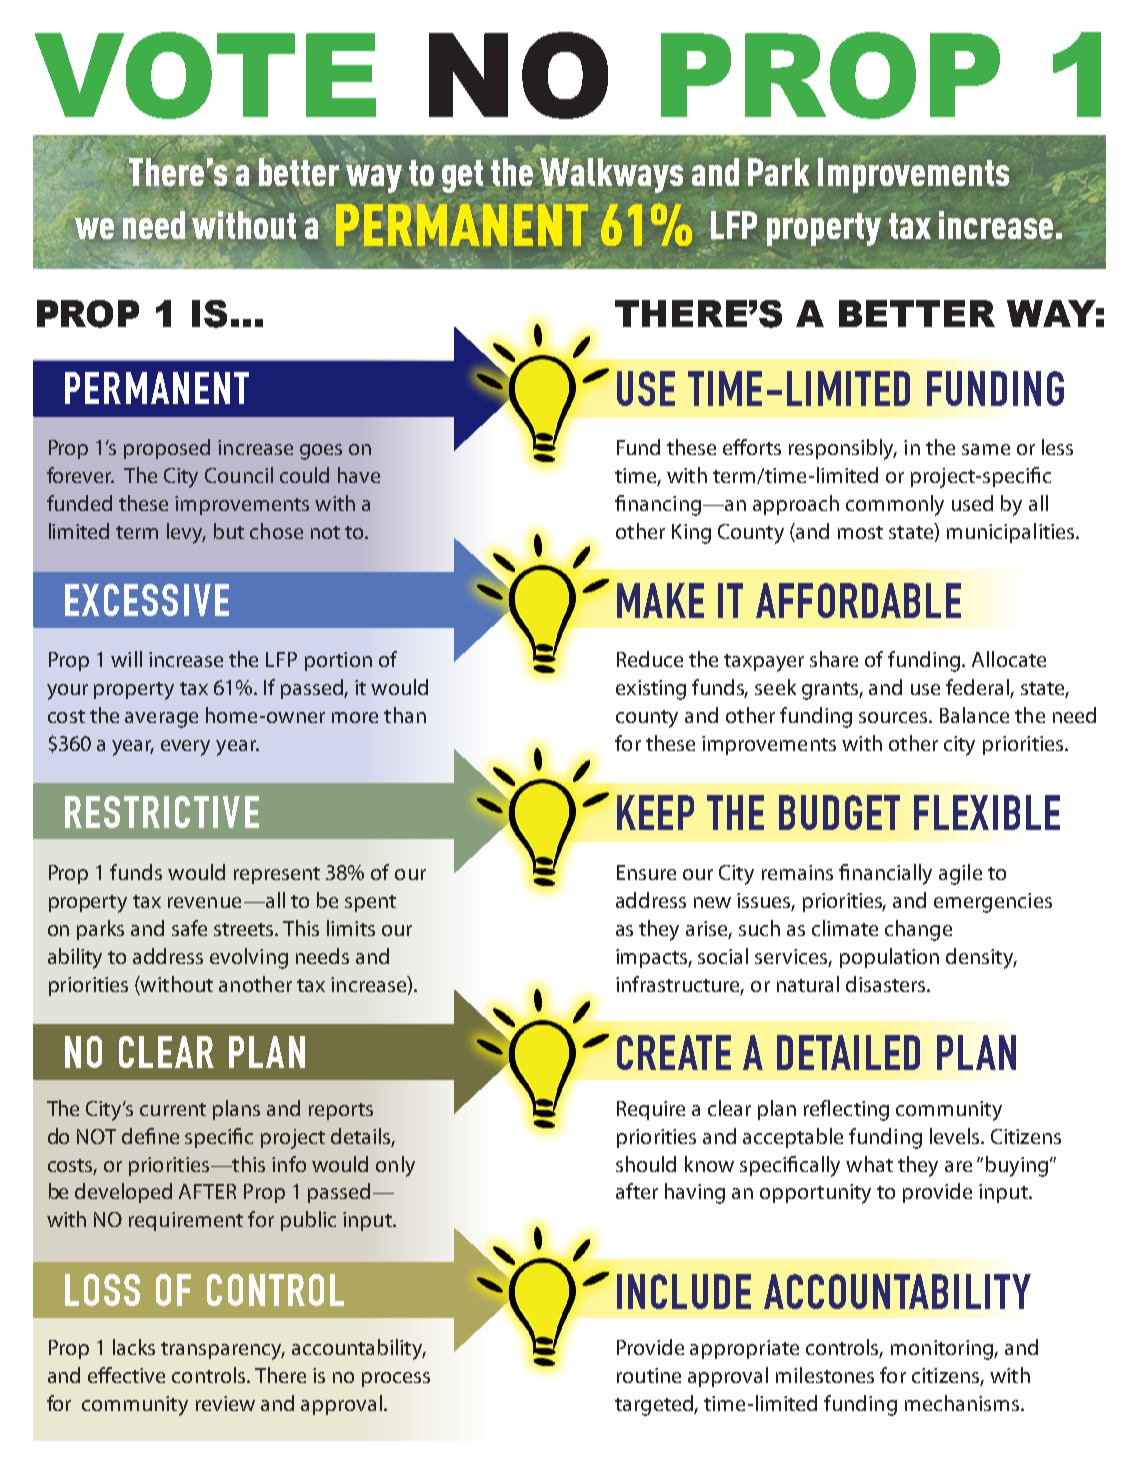 The image size is (1139, 1474). Describe the element at coordinates (752, 447) in the screenshot. I see `efforts` at that location.
